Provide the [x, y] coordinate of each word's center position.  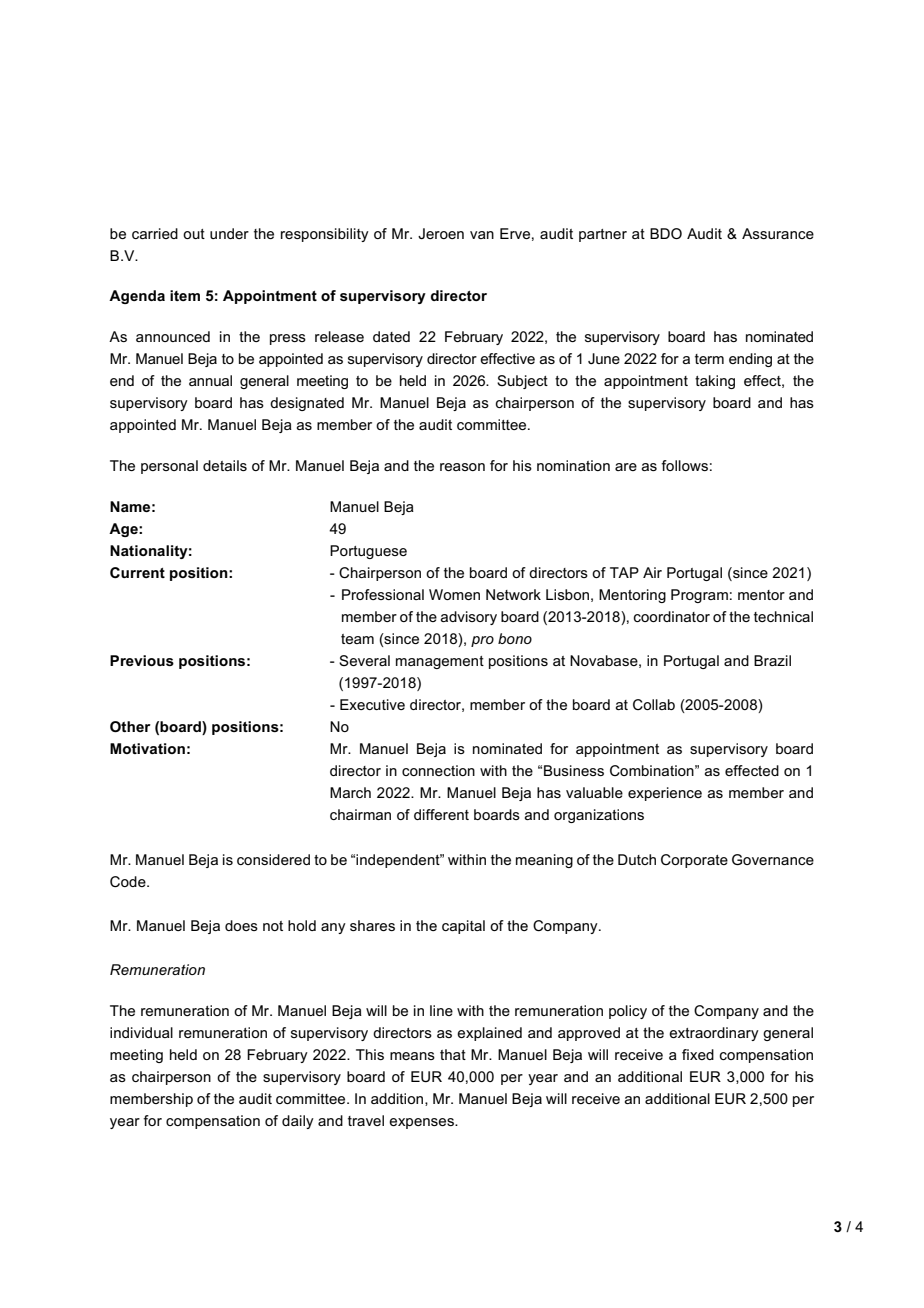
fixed [698, 1054]
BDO [666, 233]
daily [298, 1122]
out [194, 234]
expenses [422, 1123]
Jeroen [441, 233]
